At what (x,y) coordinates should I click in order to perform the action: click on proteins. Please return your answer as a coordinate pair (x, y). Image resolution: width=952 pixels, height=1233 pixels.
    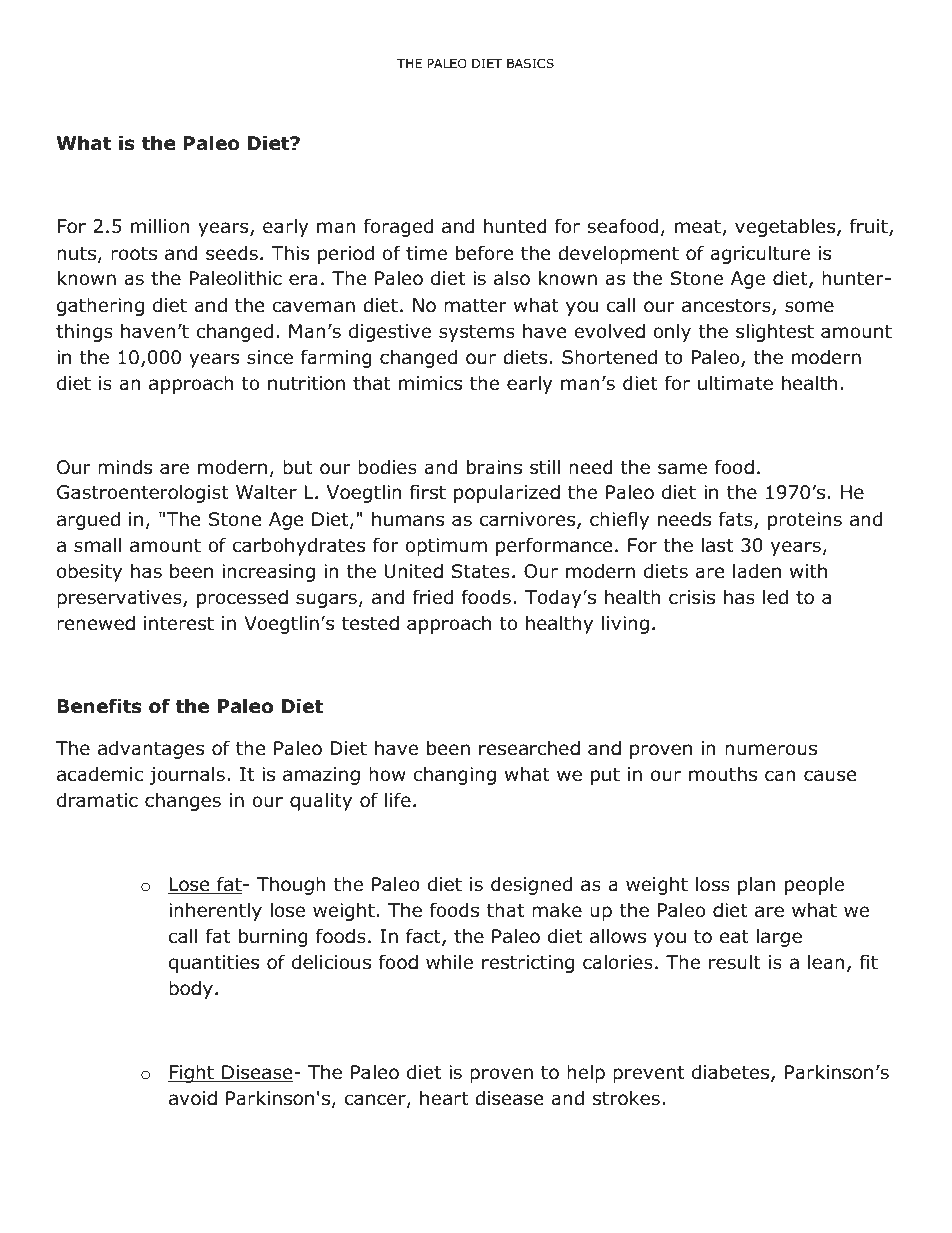
    Looking at the image, I should click on (805, 521).
